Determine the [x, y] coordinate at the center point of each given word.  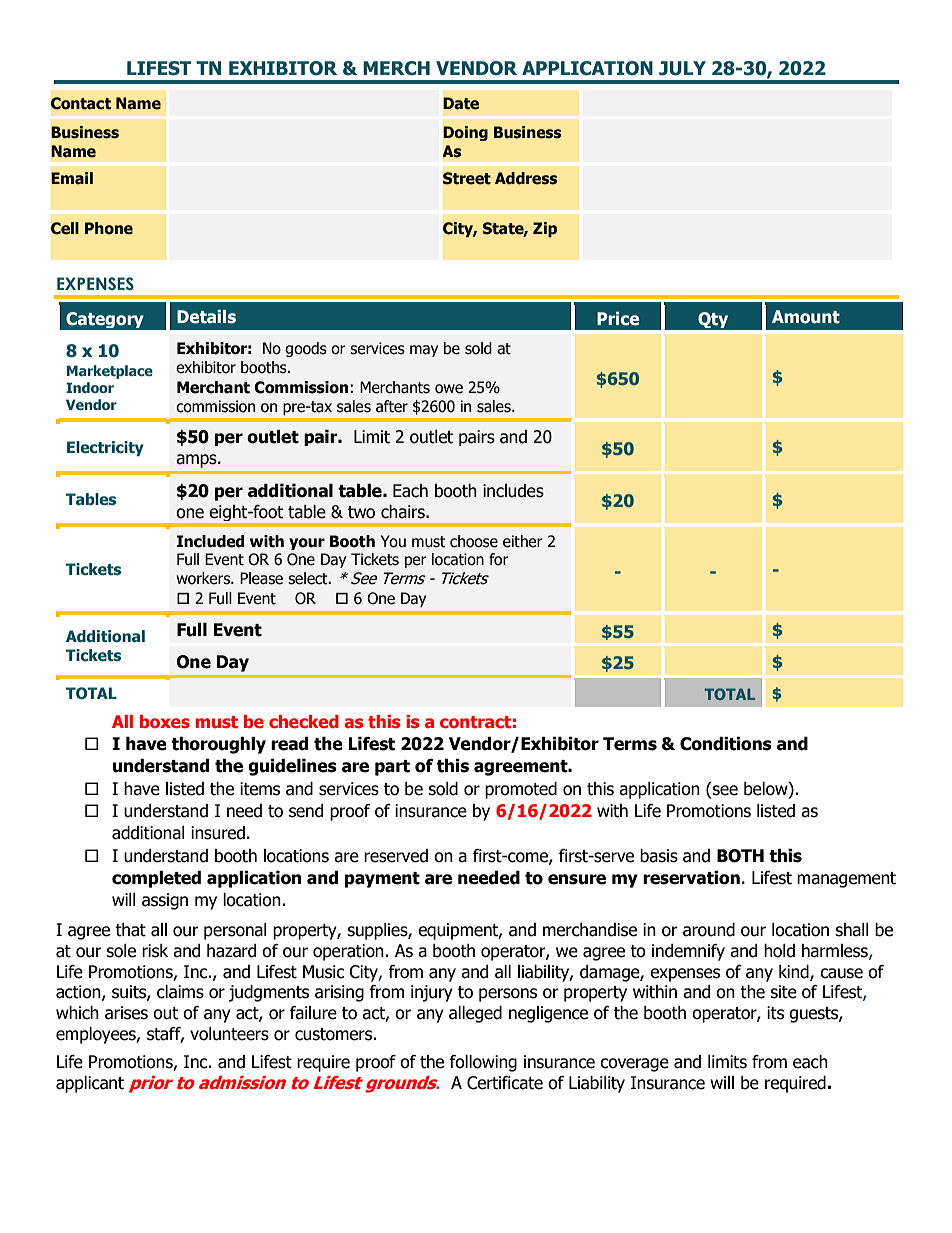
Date [461, 103]
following [483, 1063]
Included [210, 541]
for [499, 559]
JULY [682, 68]
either [523, 541]
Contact [81, 103]
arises [126, 1013]
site [783, 992]
